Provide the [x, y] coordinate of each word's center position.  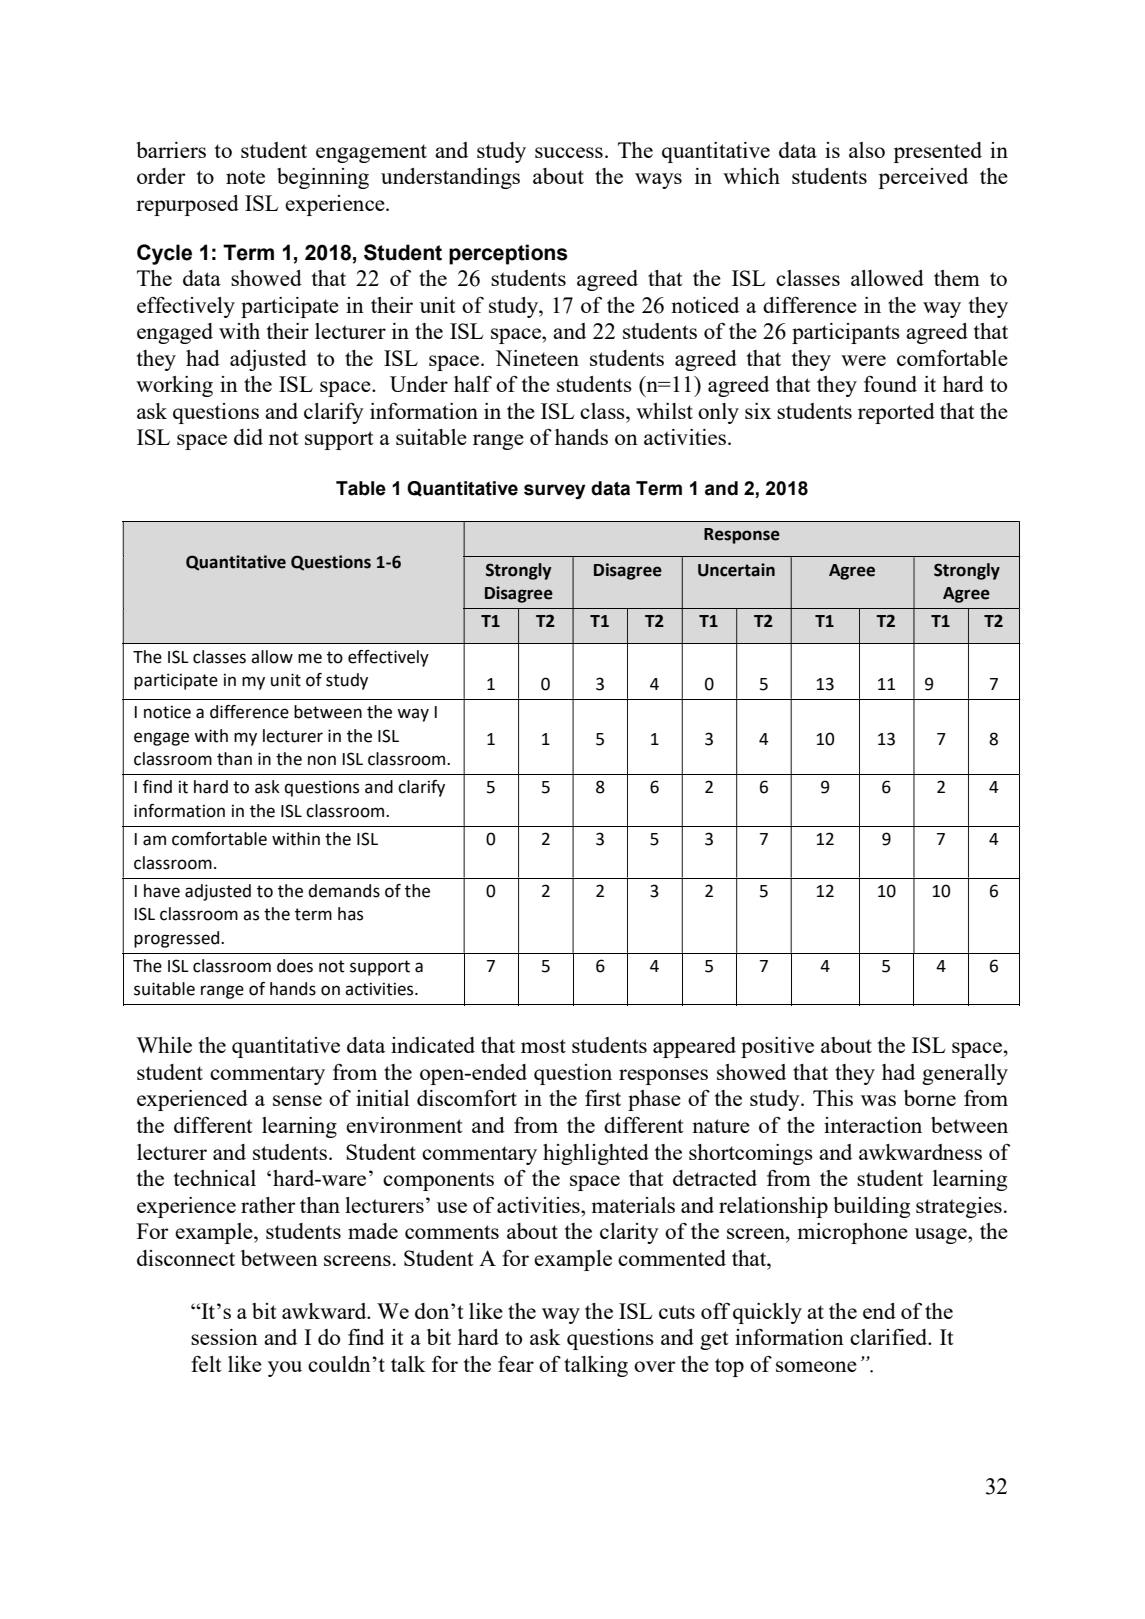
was [878, 1100]
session [224, 1337]
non [322, 760]
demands [344, 891]
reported [896, 413]
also [867, 150]
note [245, 177]
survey [555, 491]
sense [297, 1100]
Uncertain [736, 570]
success [569, 152]
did [248, 437]
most [543, 1046]
